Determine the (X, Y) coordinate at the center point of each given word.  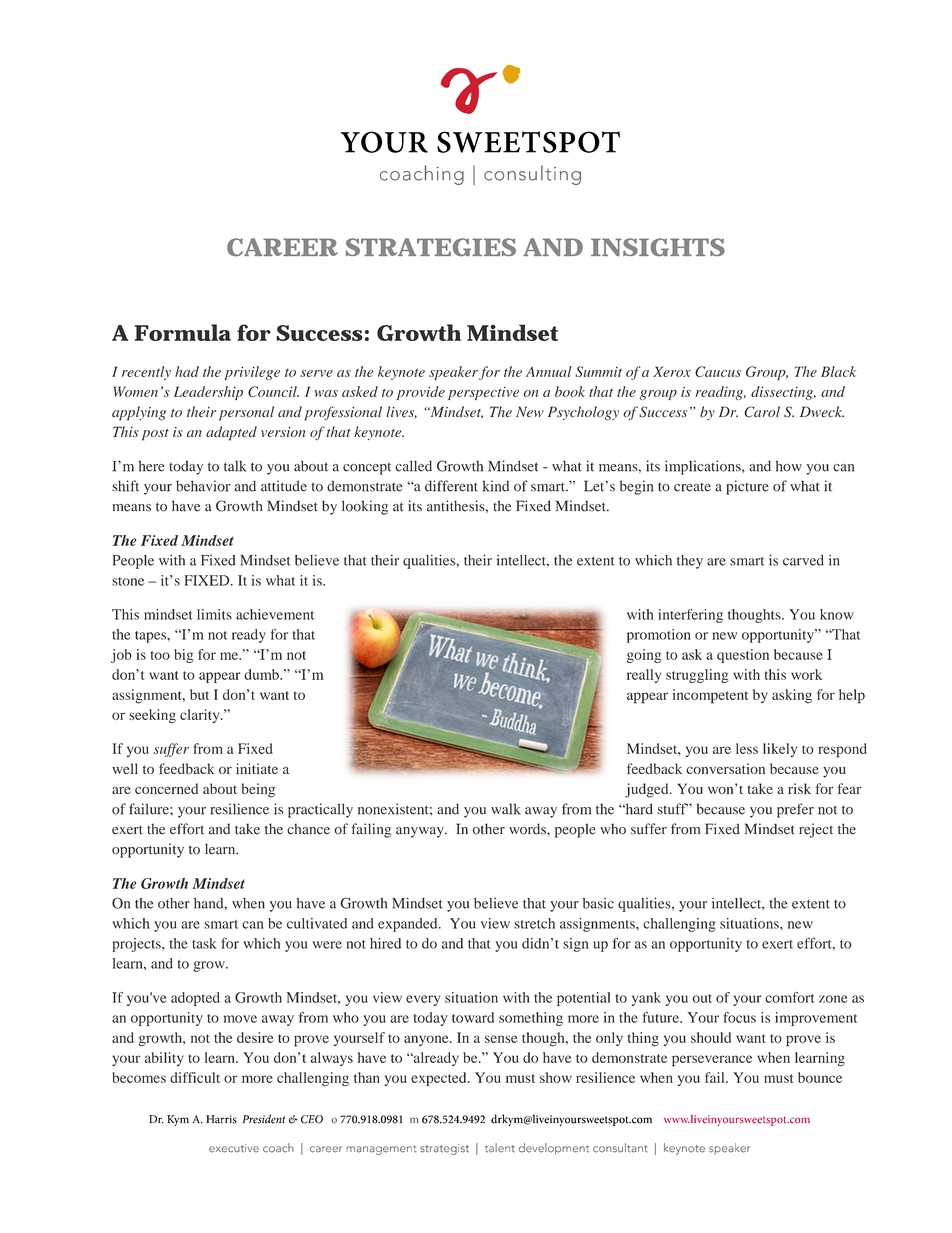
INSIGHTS (658, 247)
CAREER (282, 247)
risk (799, 788)
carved (803, 560)
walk (506, 809)
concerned (166, 788)
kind (495, 486)
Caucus (718, 371)
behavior (203, 486)
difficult (195, 1077)
